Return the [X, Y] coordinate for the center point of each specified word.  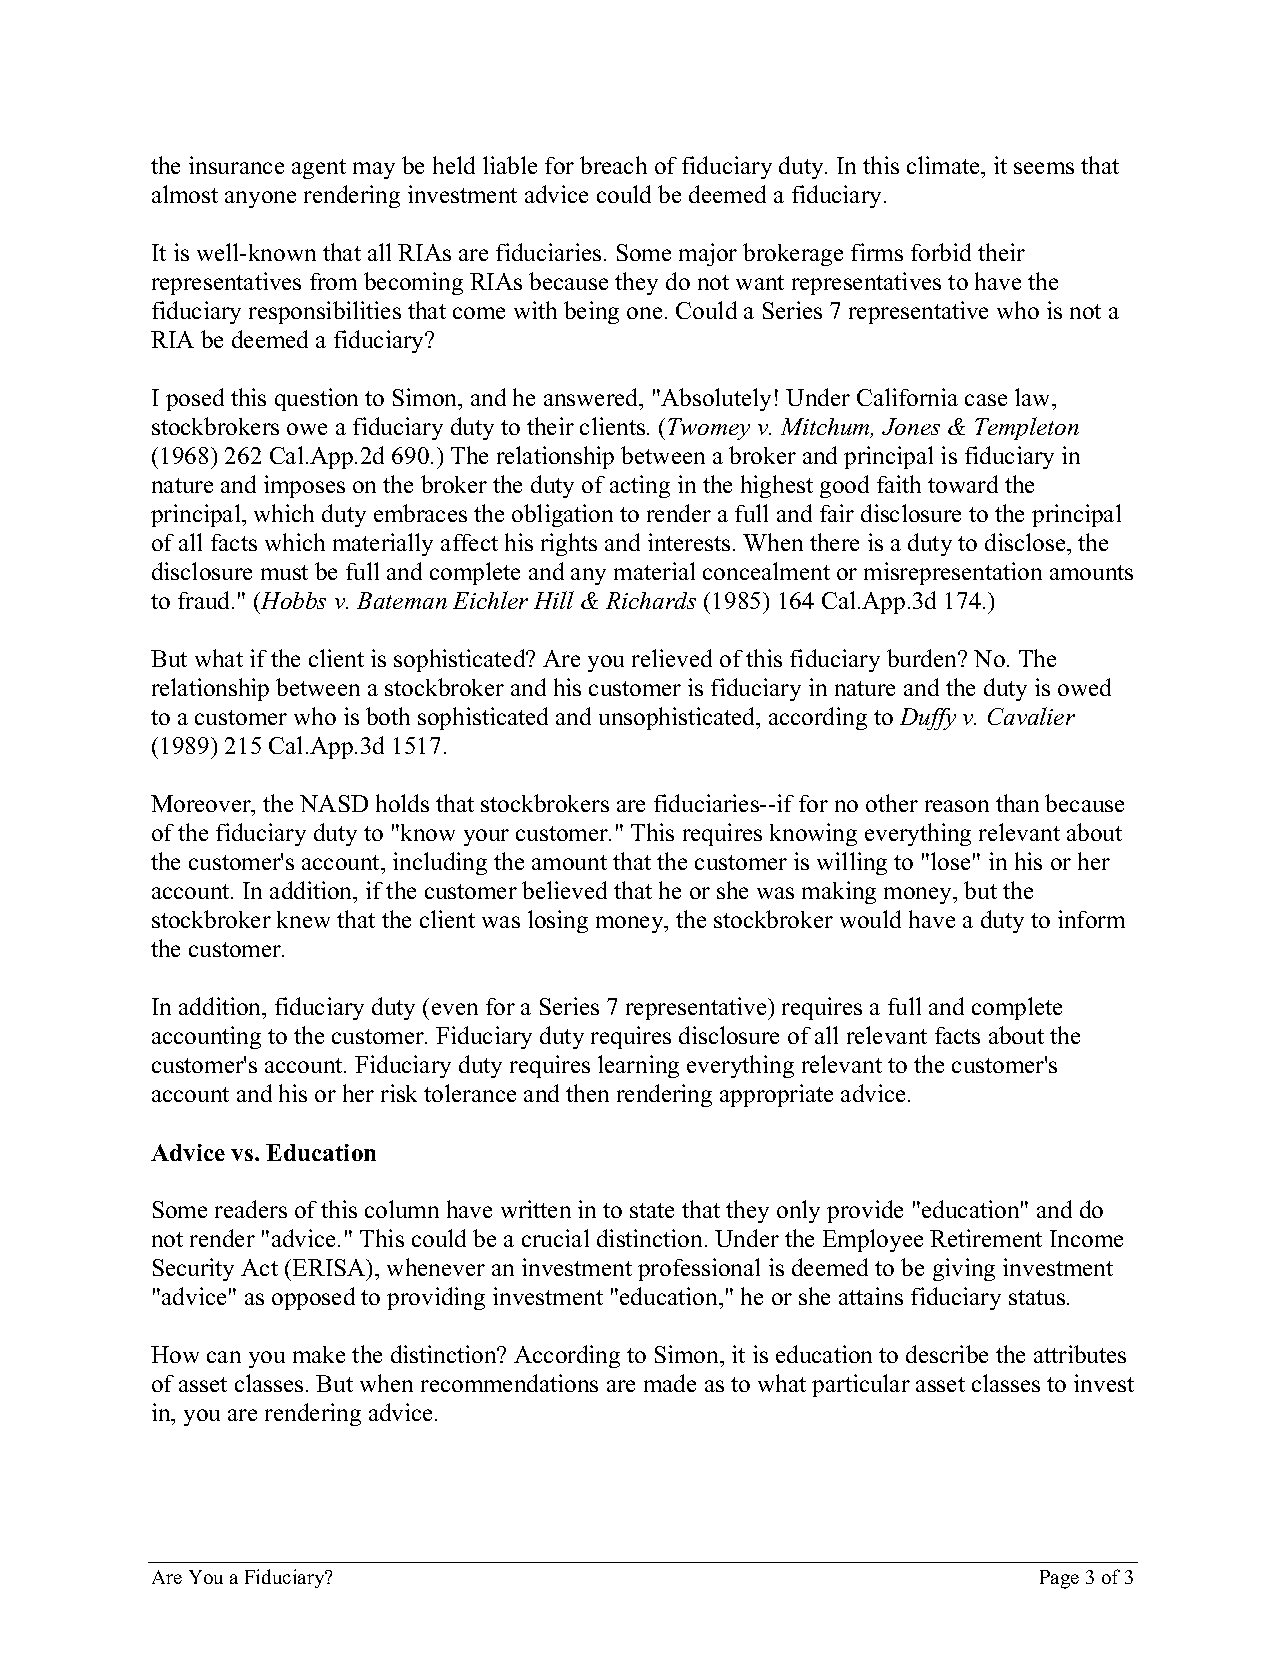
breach [613, 165]
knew [303, 919]
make [319, 1354]
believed [564, 890]
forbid [941, 252]
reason [957, 806]
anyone [260, 199]
